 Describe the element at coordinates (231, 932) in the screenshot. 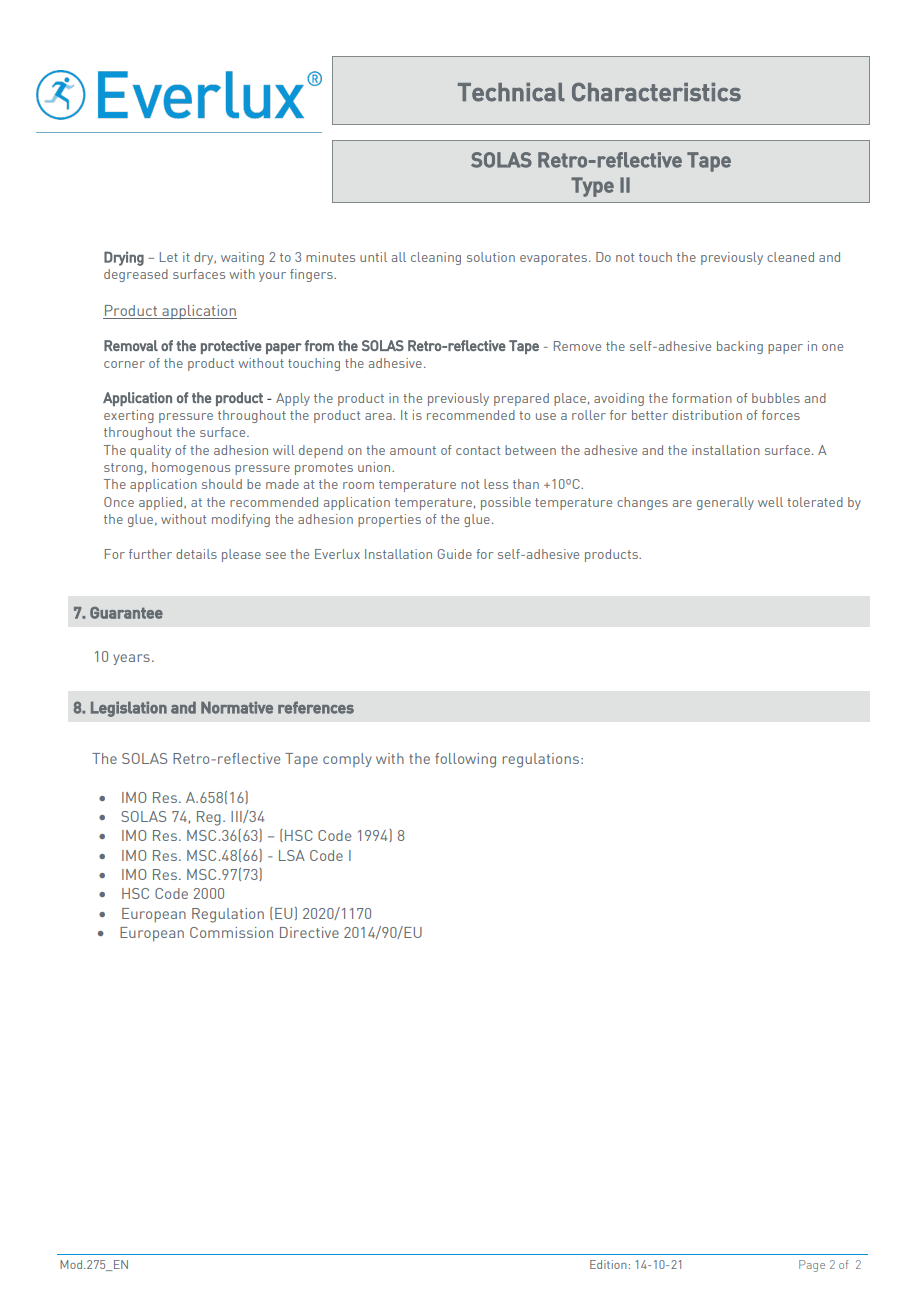

I see `Commission` at that location.
